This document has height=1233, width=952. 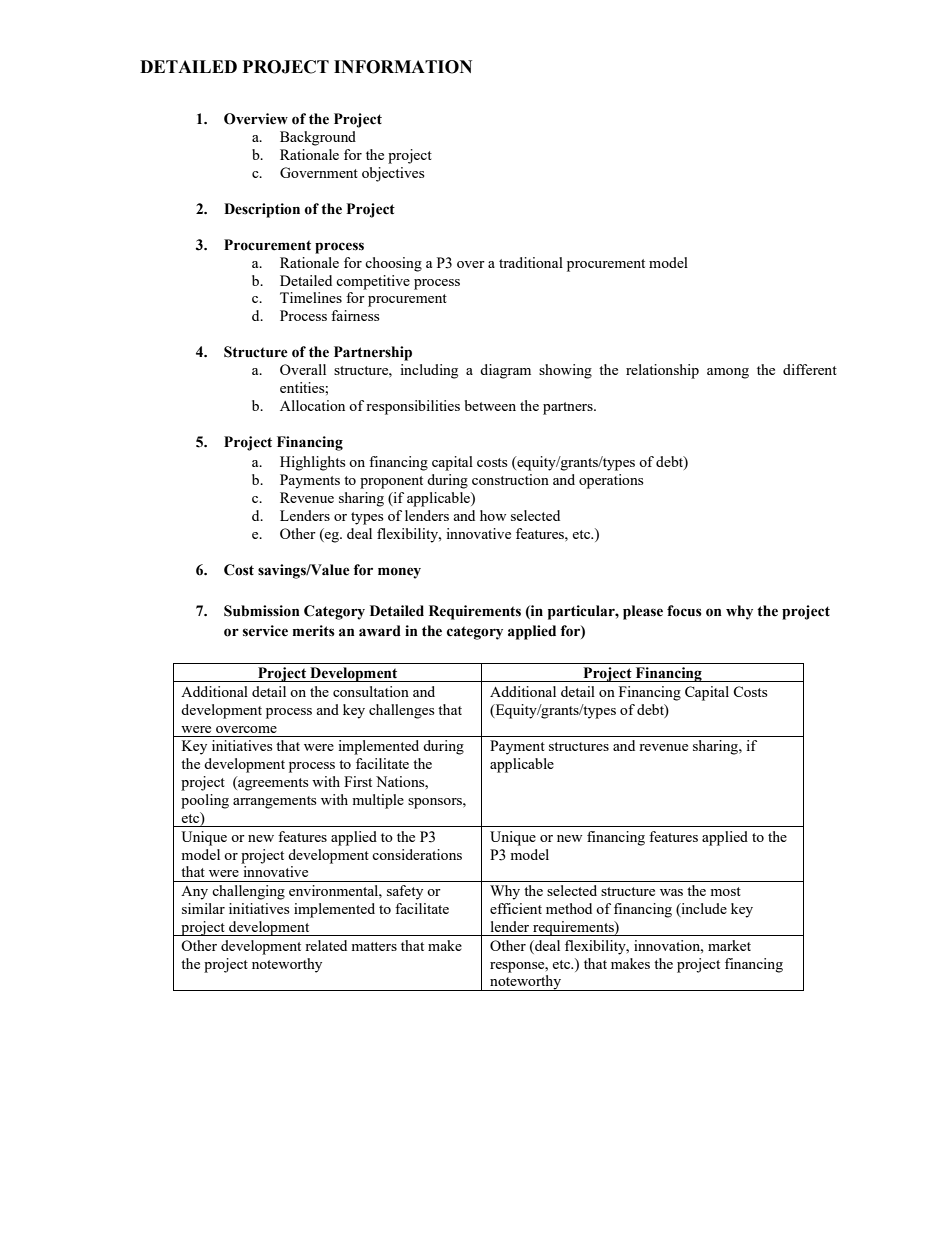 What do you see at coordinates (380, 631) in the document?
I see `award` at bounding box center [380, 631].
